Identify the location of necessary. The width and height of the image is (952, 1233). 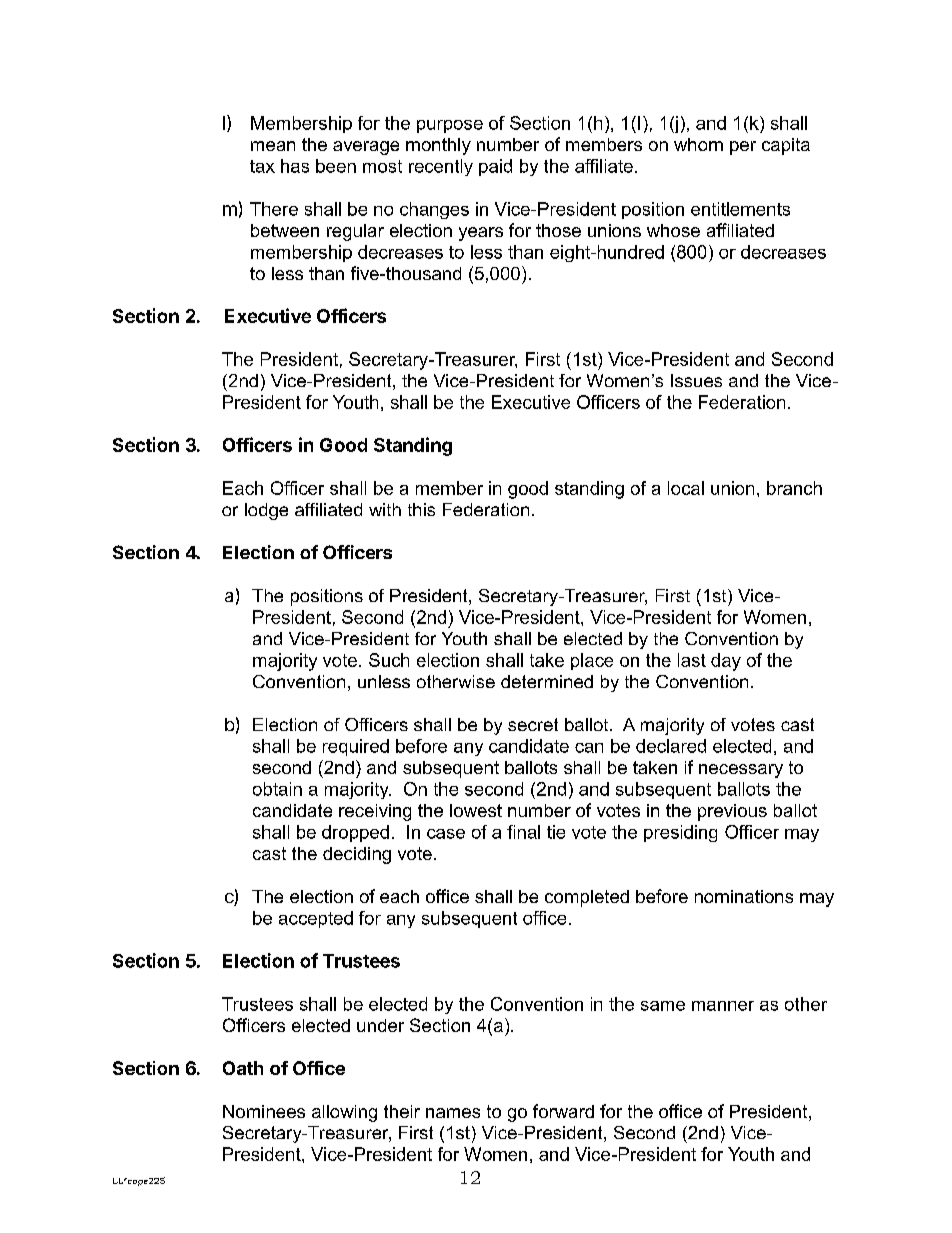
(741, 771).
